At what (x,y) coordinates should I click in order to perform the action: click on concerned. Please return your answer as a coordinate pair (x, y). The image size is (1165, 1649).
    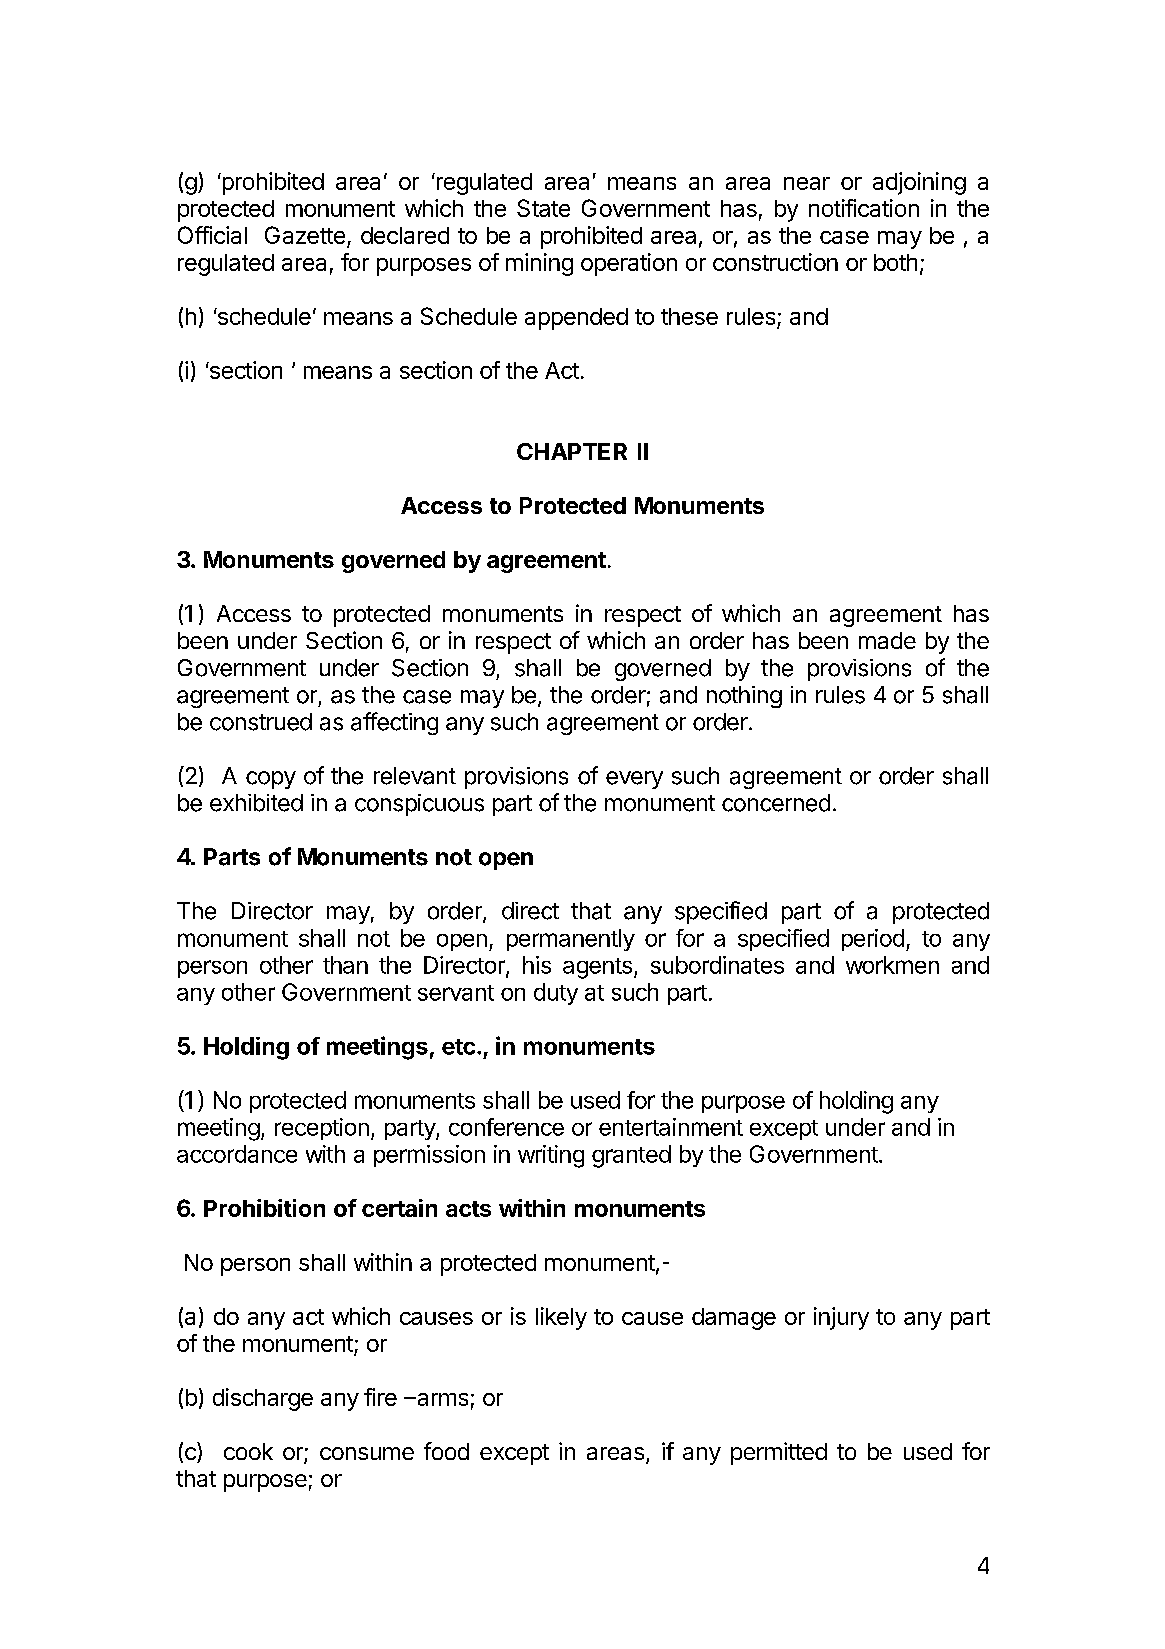
    Looking at the image, I should click on (776, 803).
